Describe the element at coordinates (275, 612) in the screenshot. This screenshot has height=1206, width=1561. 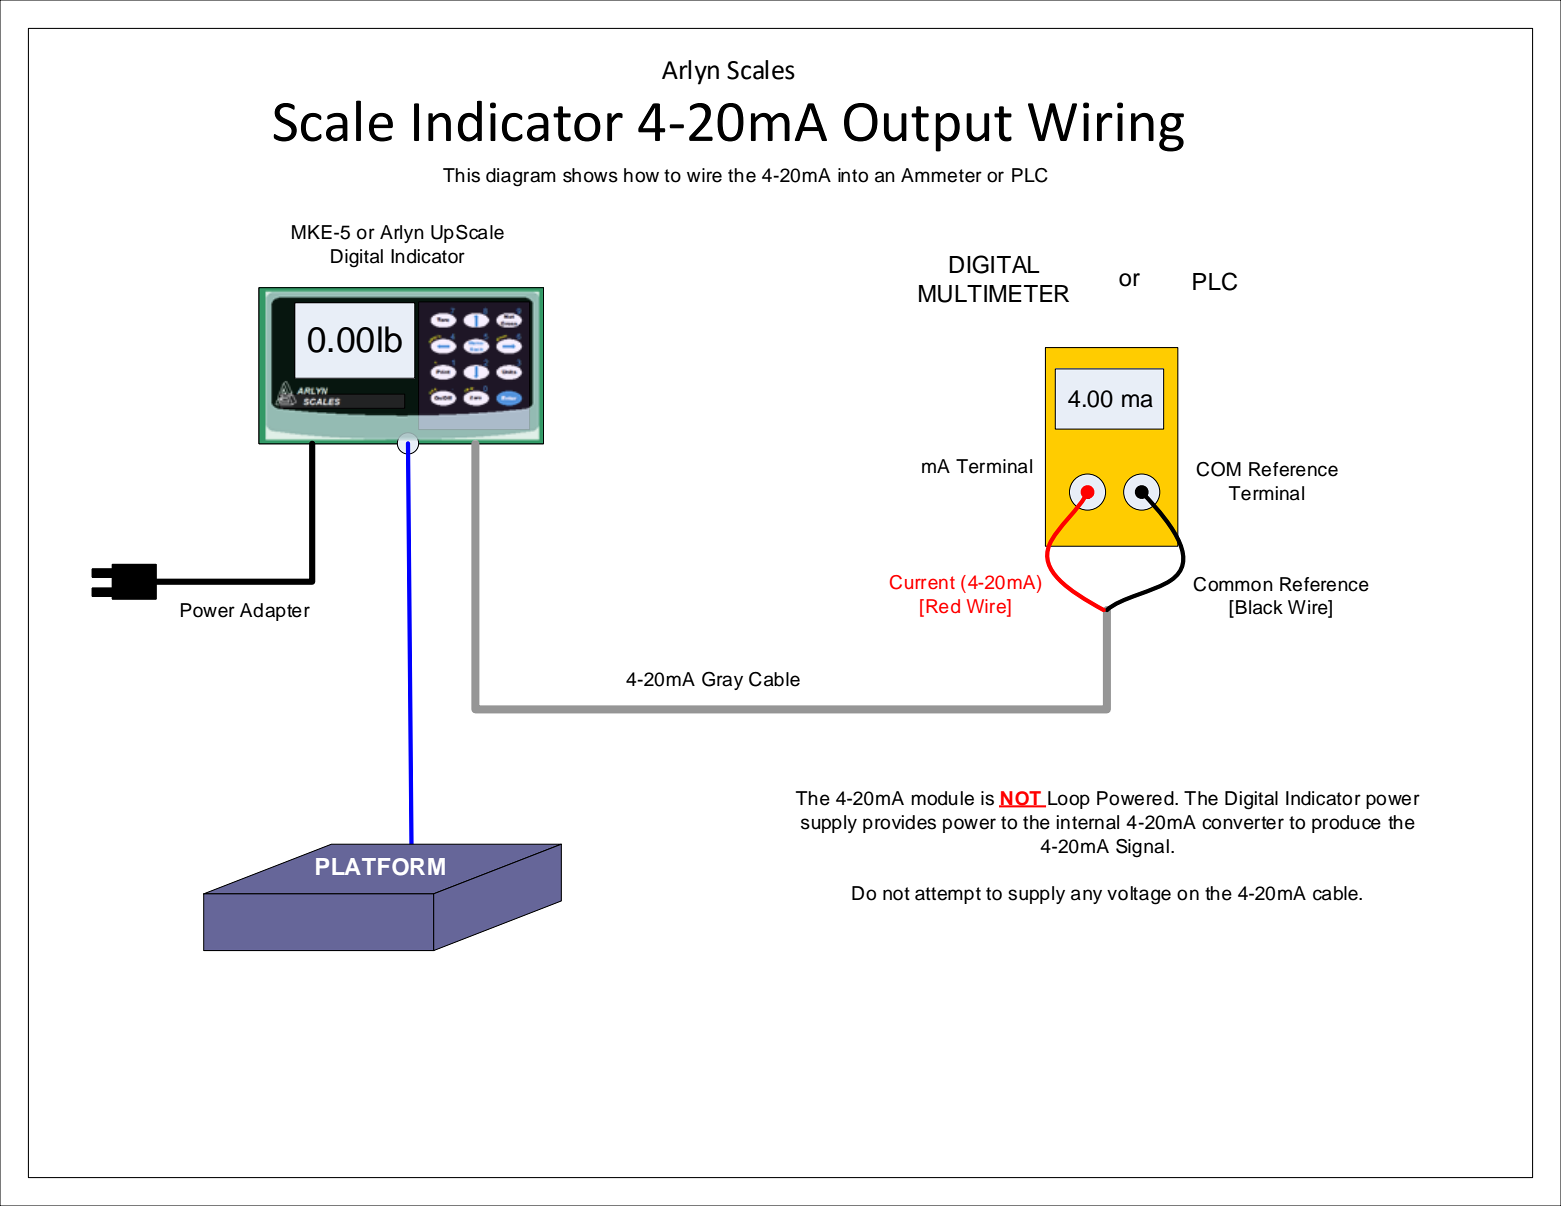
I see `Adapter` at that location.
